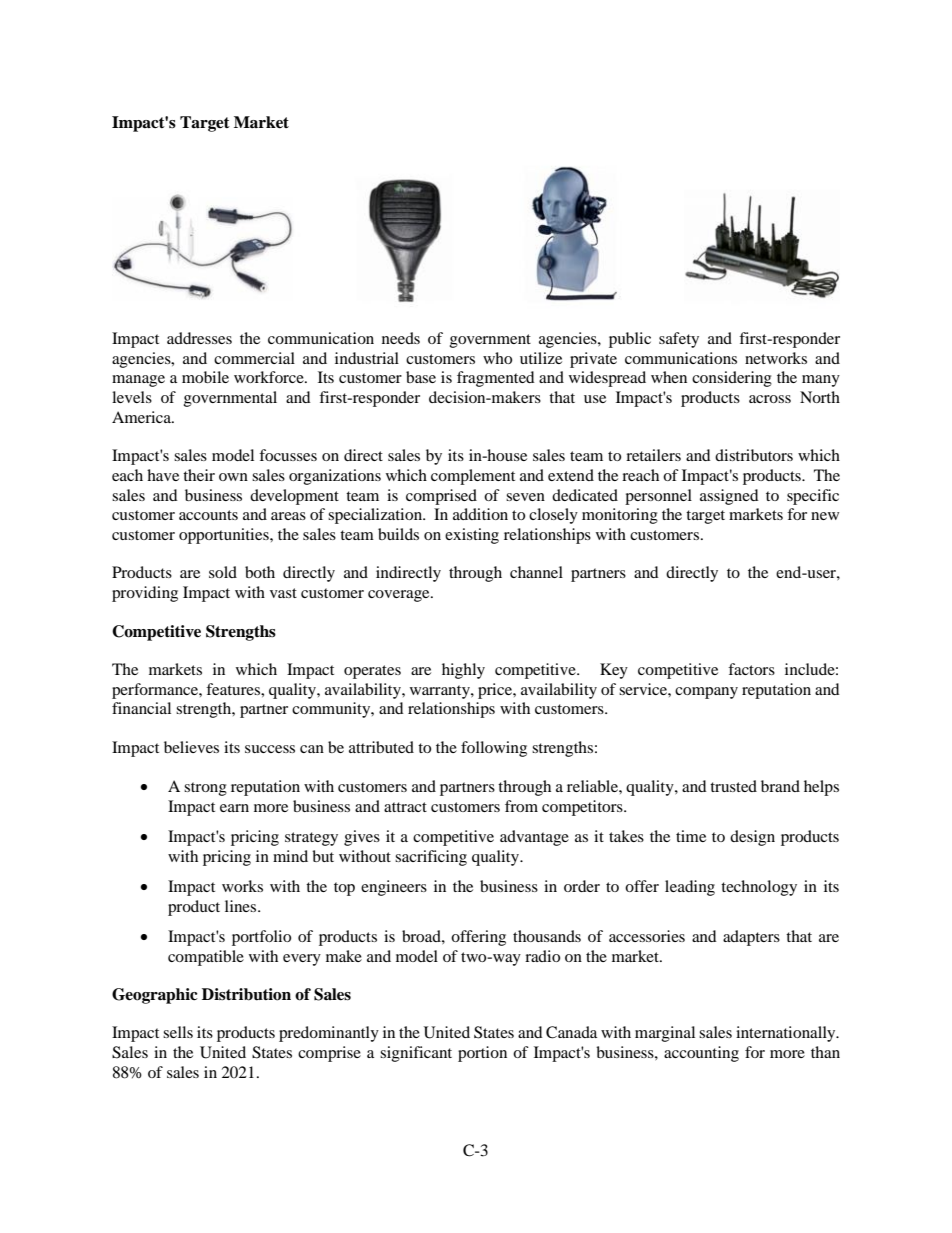  Describe the element at coordinates (706, 693) in the page. I see `company` at that location.
